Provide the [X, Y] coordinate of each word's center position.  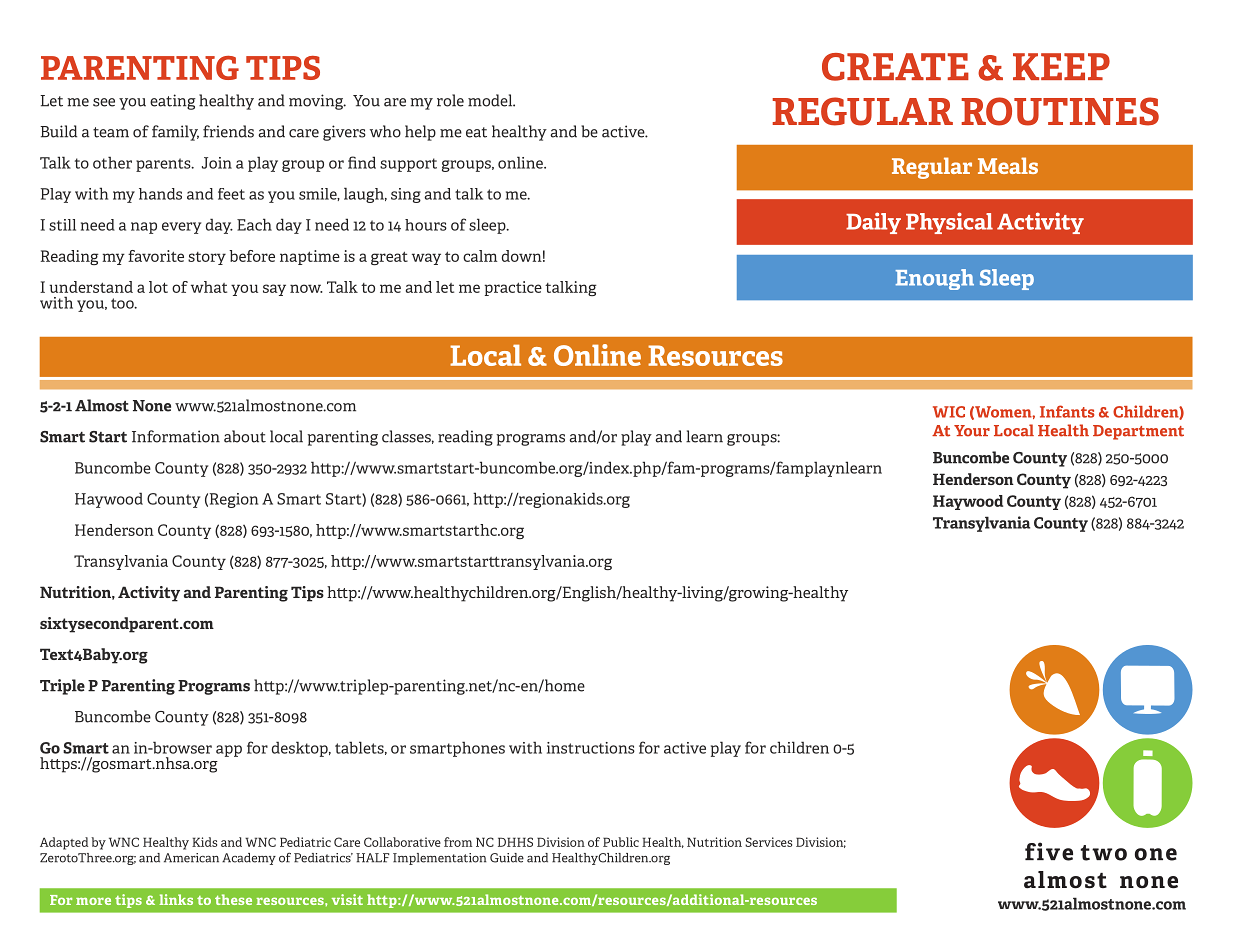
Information [176, 436]
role [450, 100]
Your [972, 431]
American [191, 858]
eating [173, 102]
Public [621, 842]
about [245, 436]
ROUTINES [1060, 111]
